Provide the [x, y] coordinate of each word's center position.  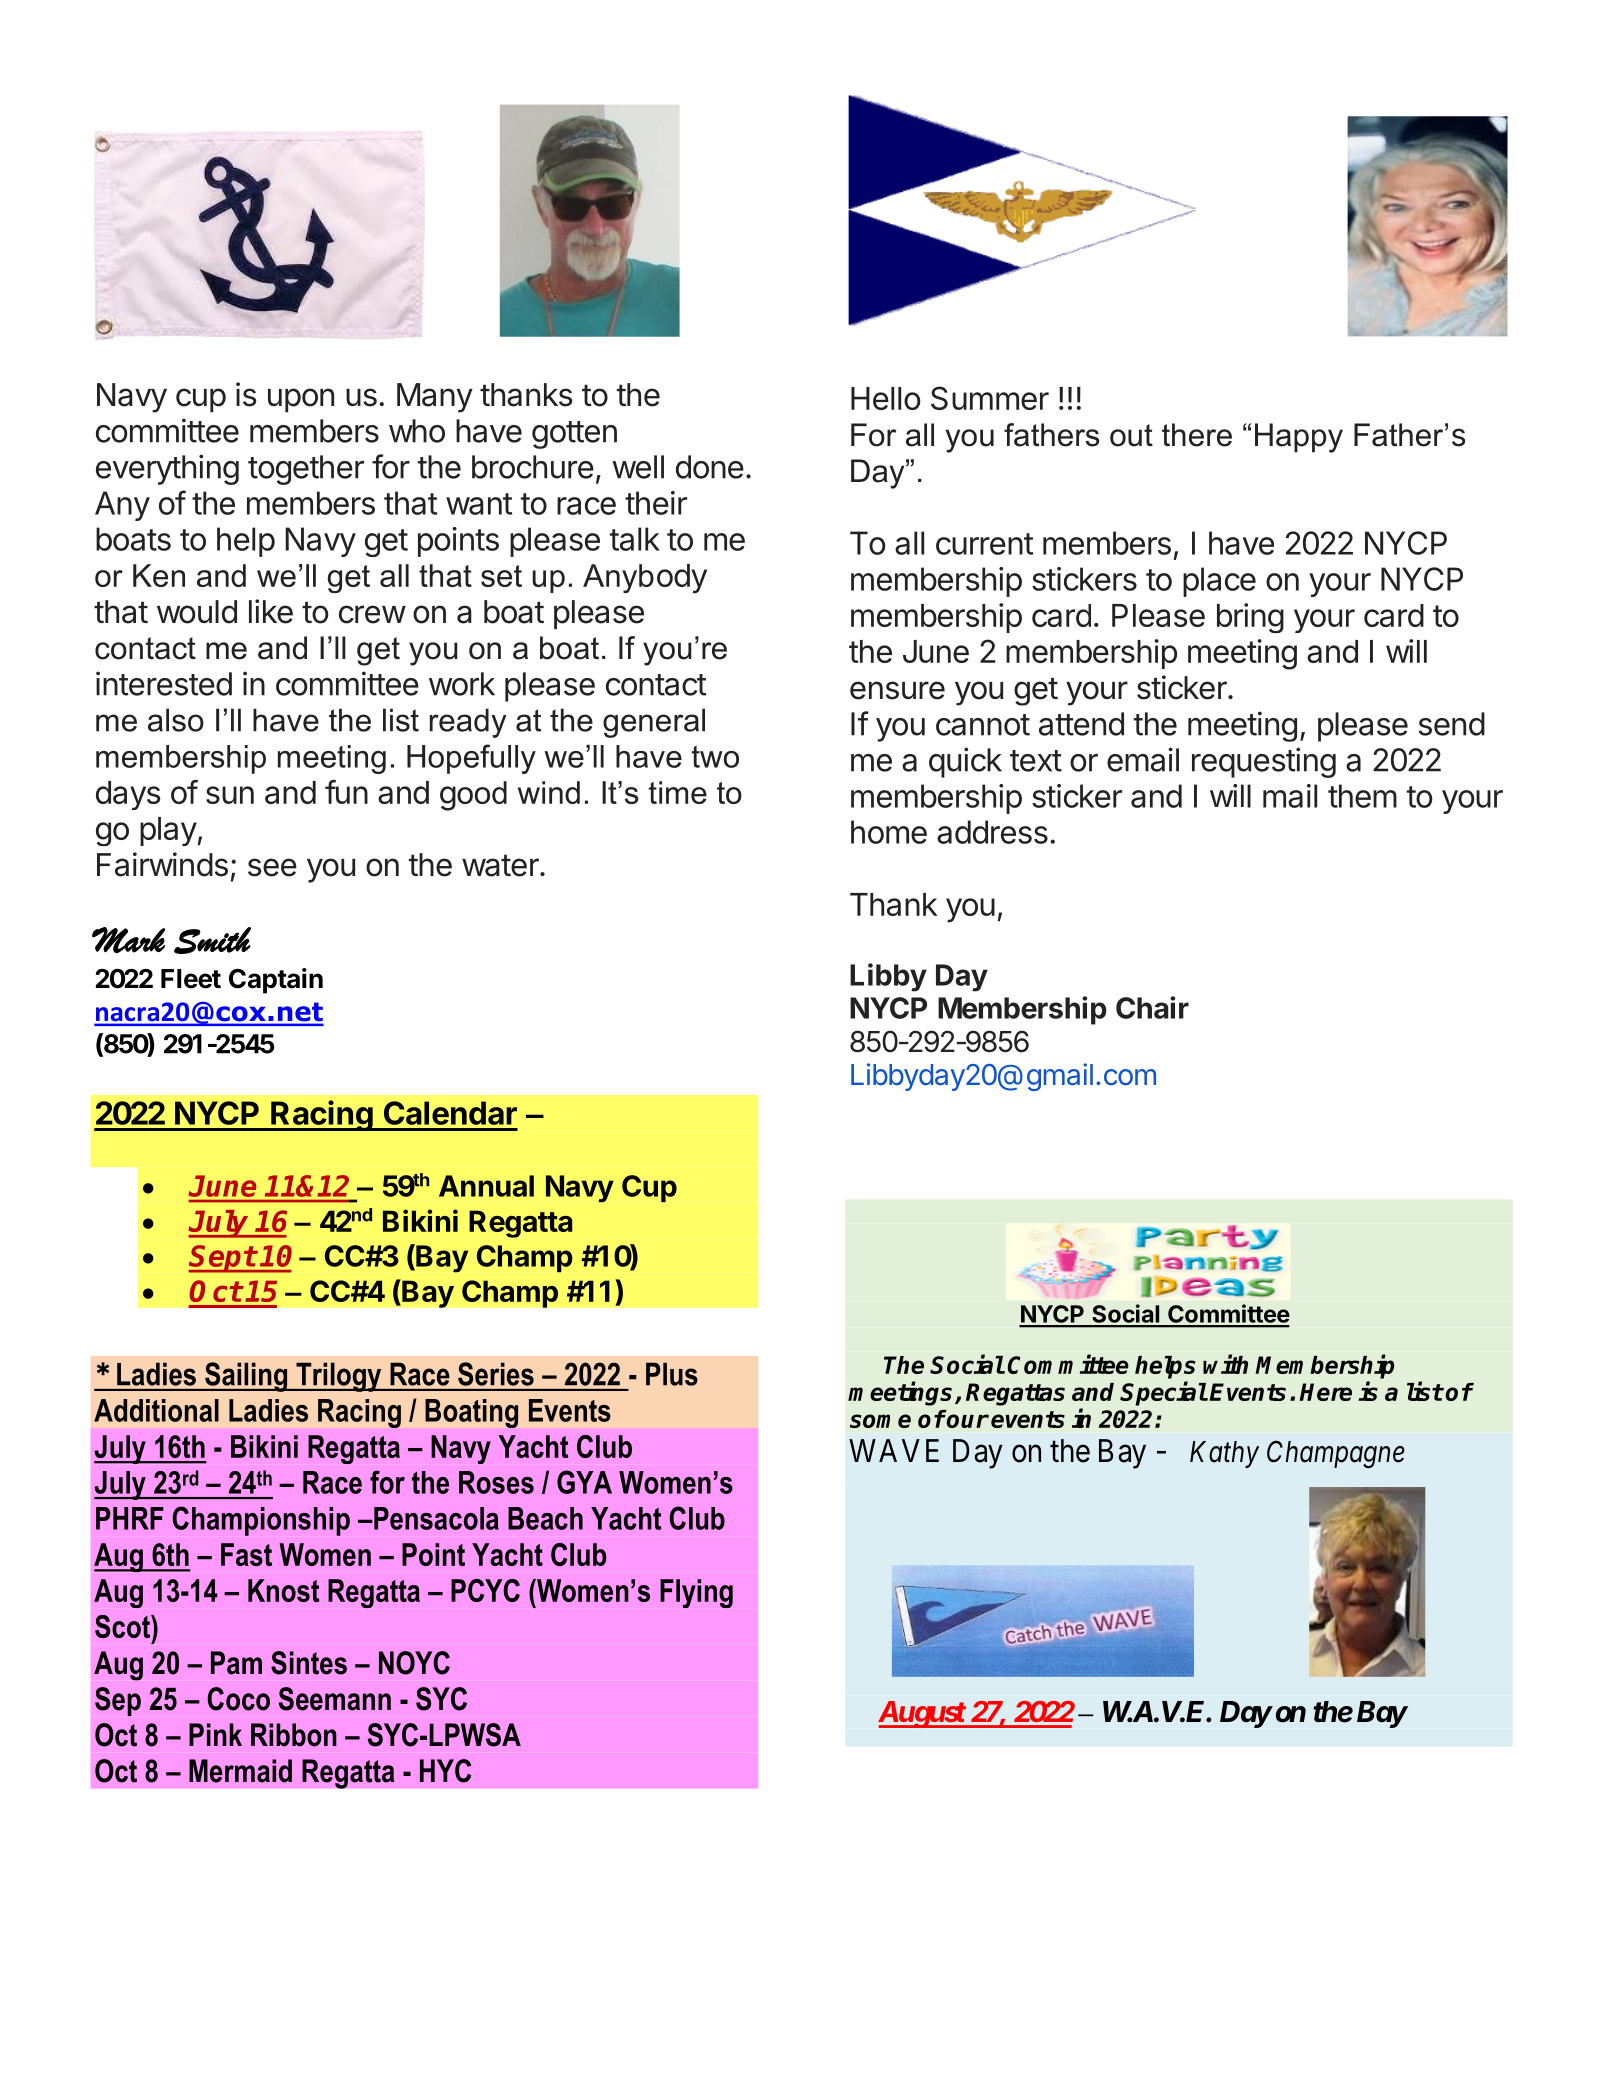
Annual [486, 1186]
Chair [1152, 1007]
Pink [215, 1734]
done [710, 467]
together [306, 470]
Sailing [246, 1377]
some [880, 1421]
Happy [1299, 438]
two [715, 757]
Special [1163, 1393]
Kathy [1224, 1454]
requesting [1264, 762]
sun [230, 795]
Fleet [191, 979]
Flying [696, 1593]
